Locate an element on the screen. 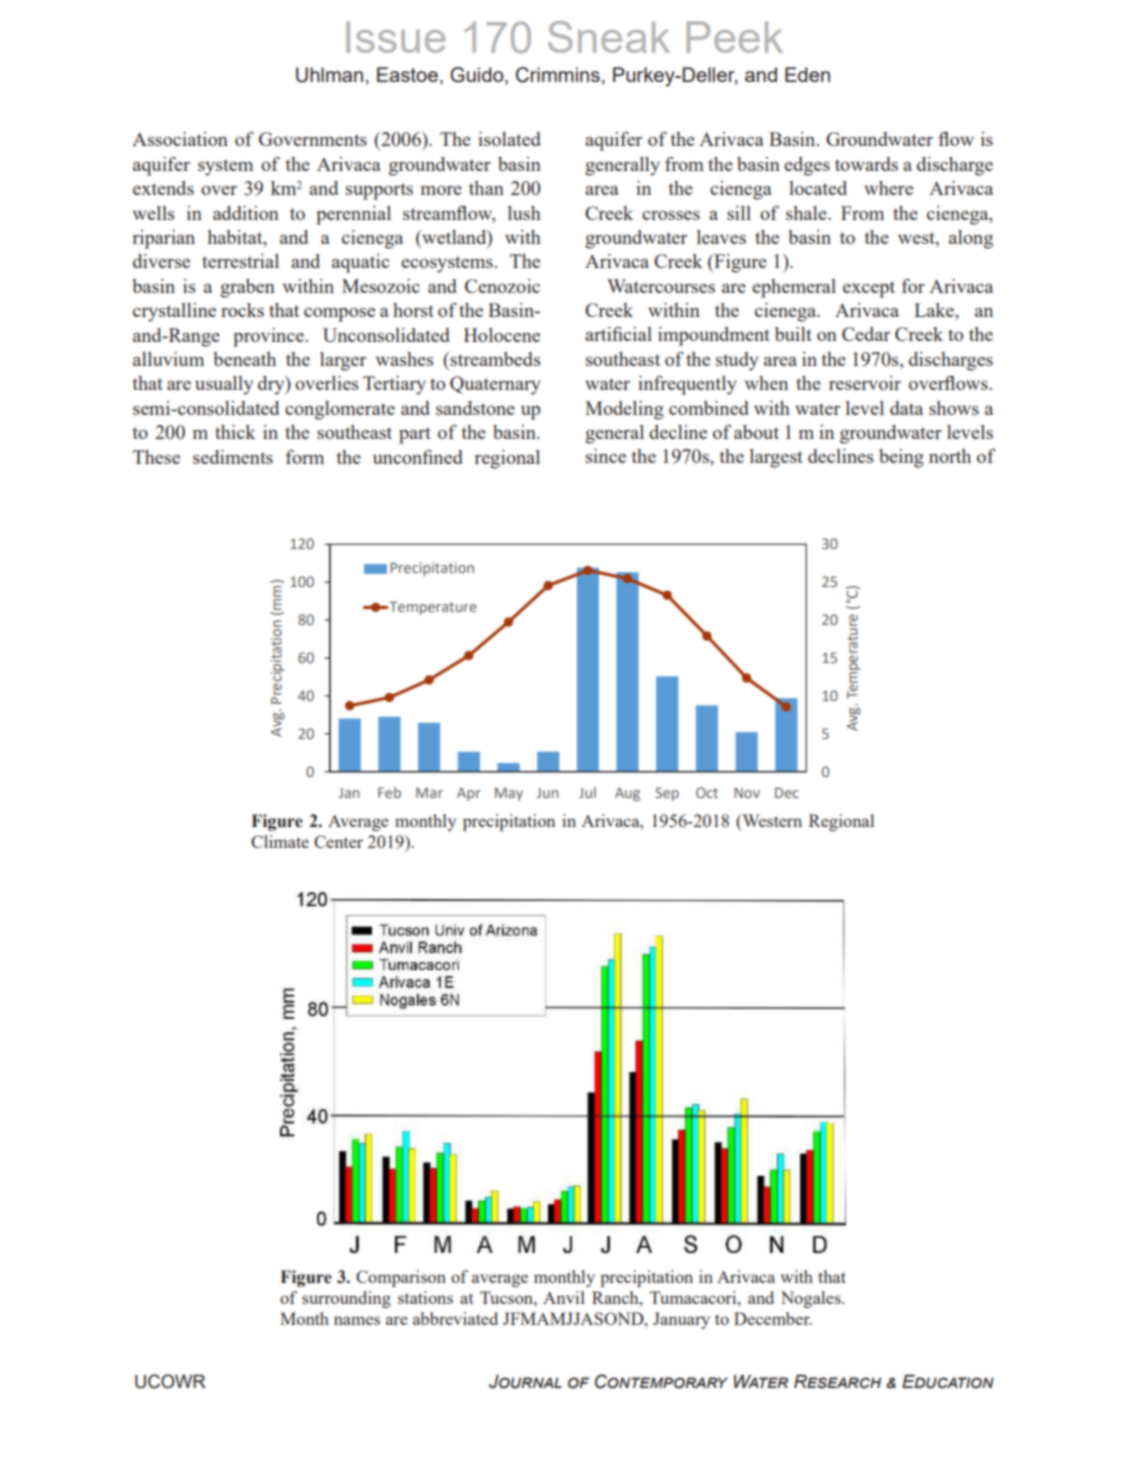  Eden is located at coordinates (807, 74).
